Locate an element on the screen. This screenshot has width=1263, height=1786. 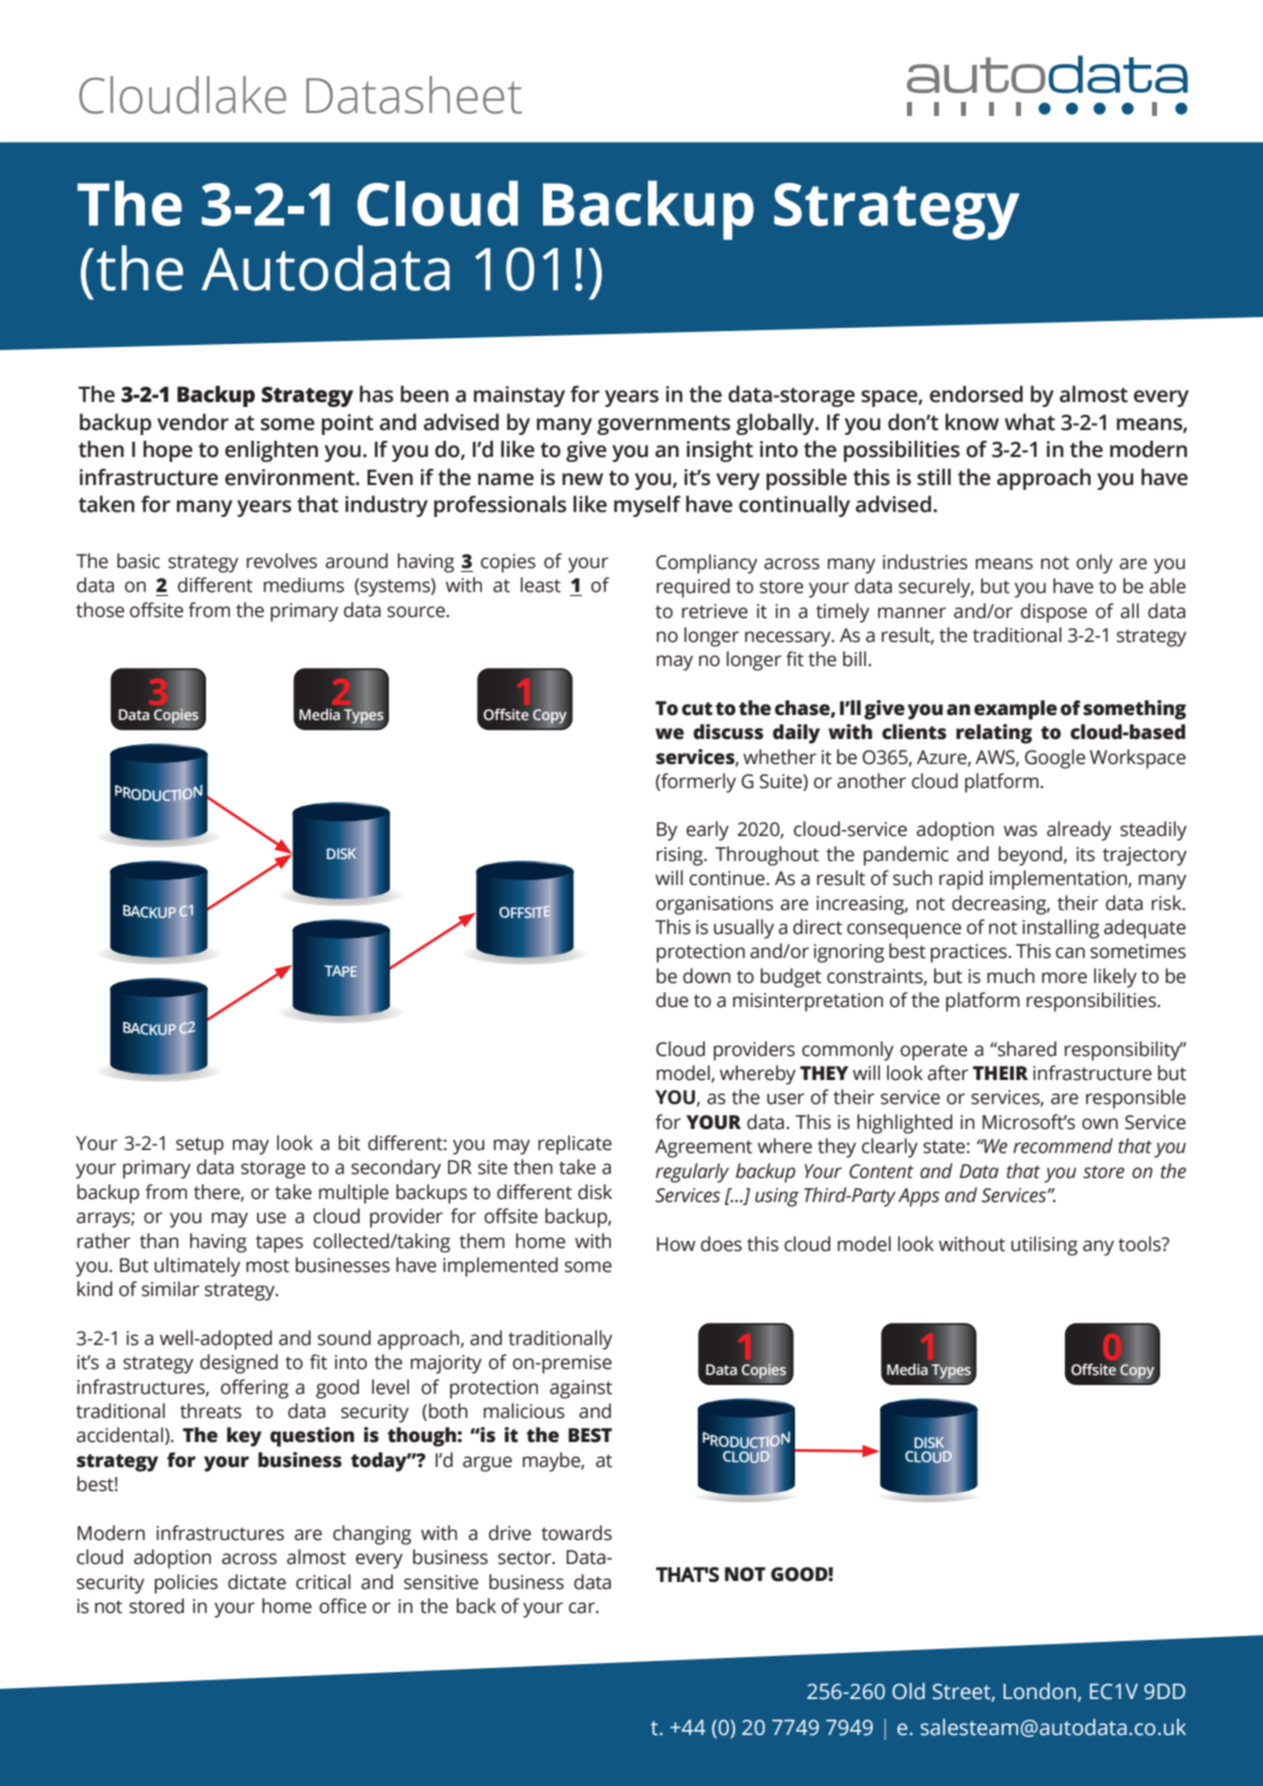
governments is located at coordinates (663, 425).
